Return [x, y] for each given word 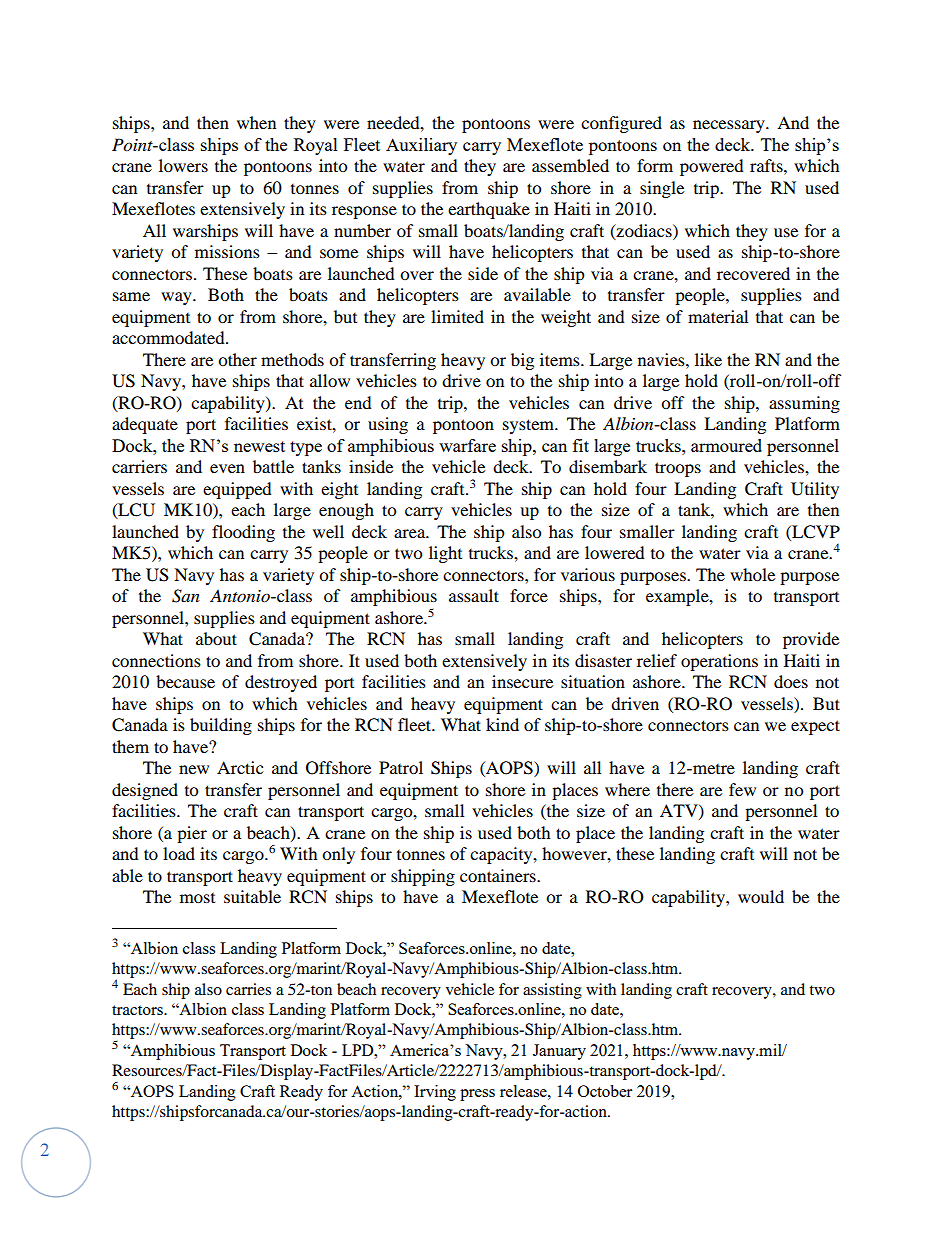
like [708, 359]
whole [752, 574]
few [742, 789]
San [186, 596]
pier [192, 834]
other [237, 359]
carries [248, 989]
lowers [183, 165]
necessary [730, 126]
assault [474, 595]
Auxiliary [421, 146]
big [522, 361]
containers [499, 875]
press [477, 1095]
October [605, 1091]
